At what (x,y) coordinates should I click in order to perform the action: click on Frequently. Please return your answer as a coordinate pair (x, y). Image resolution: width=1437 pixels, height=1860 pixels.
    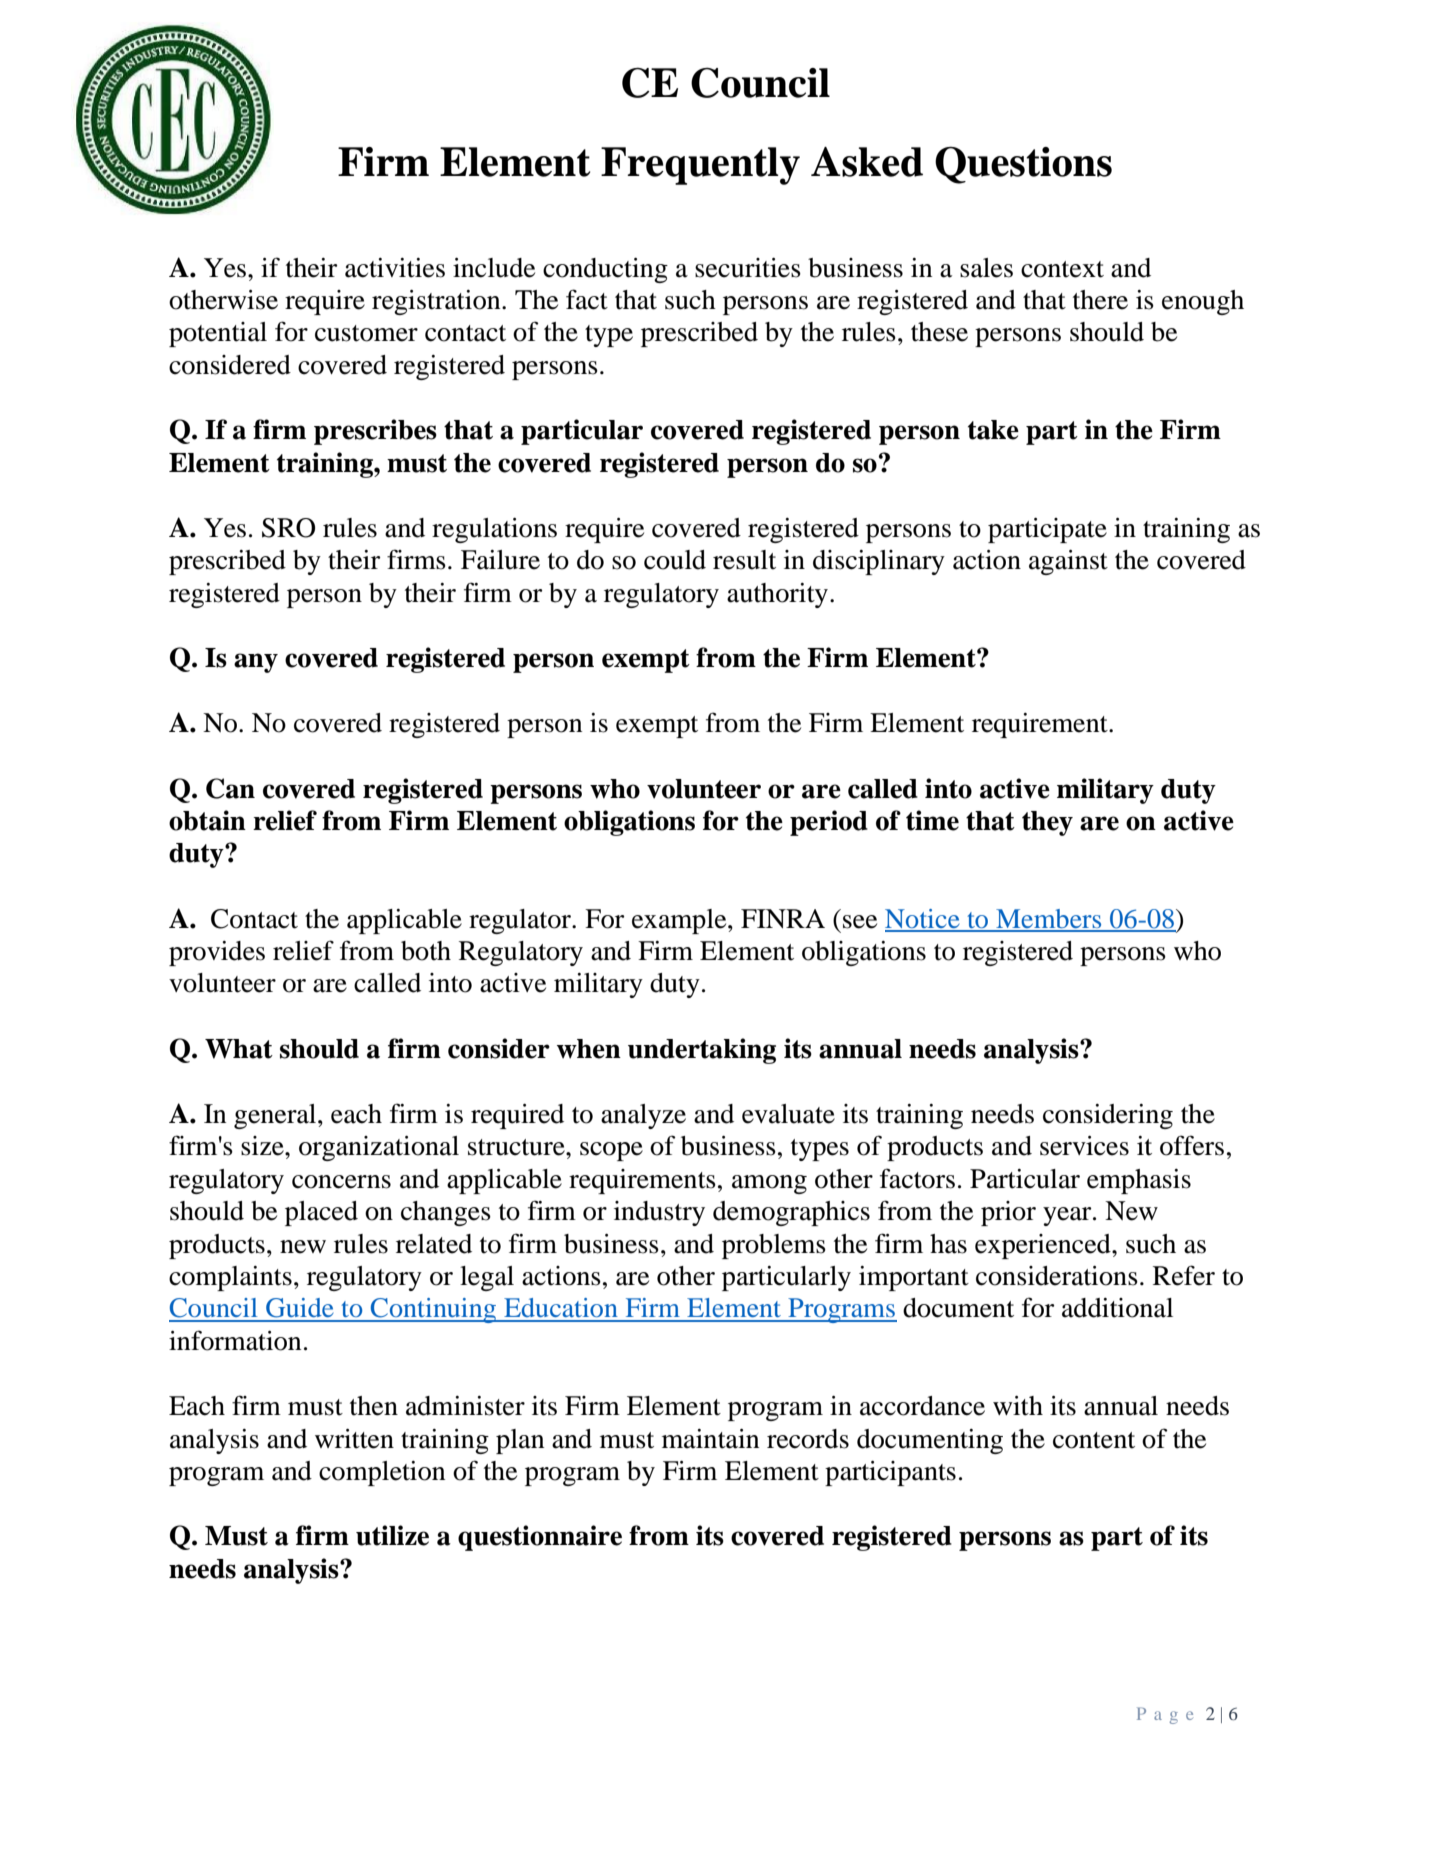
    Looking at the image, I should click on (700, 166).
